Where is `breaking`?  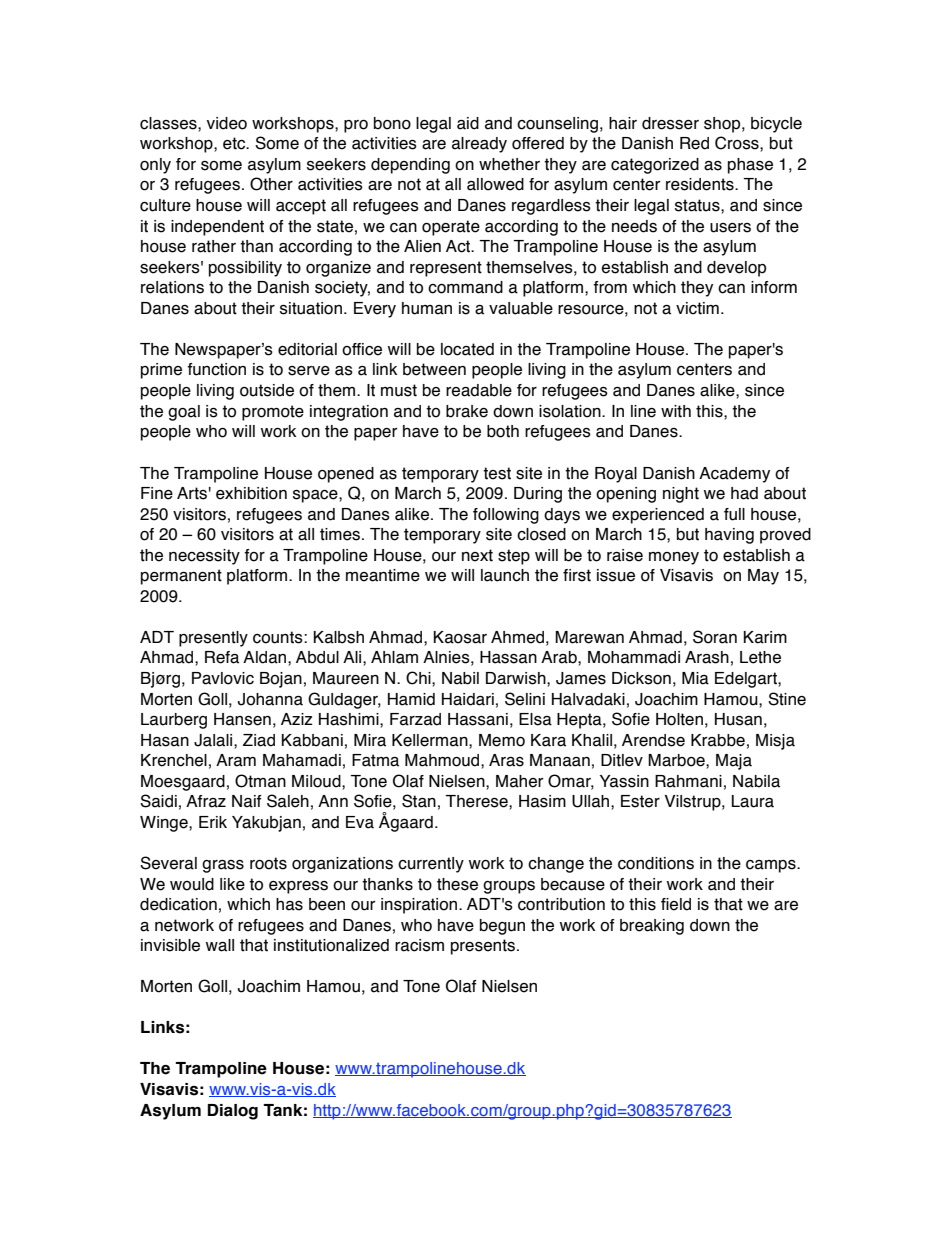
breaking is located at coordinates (652, 927).
